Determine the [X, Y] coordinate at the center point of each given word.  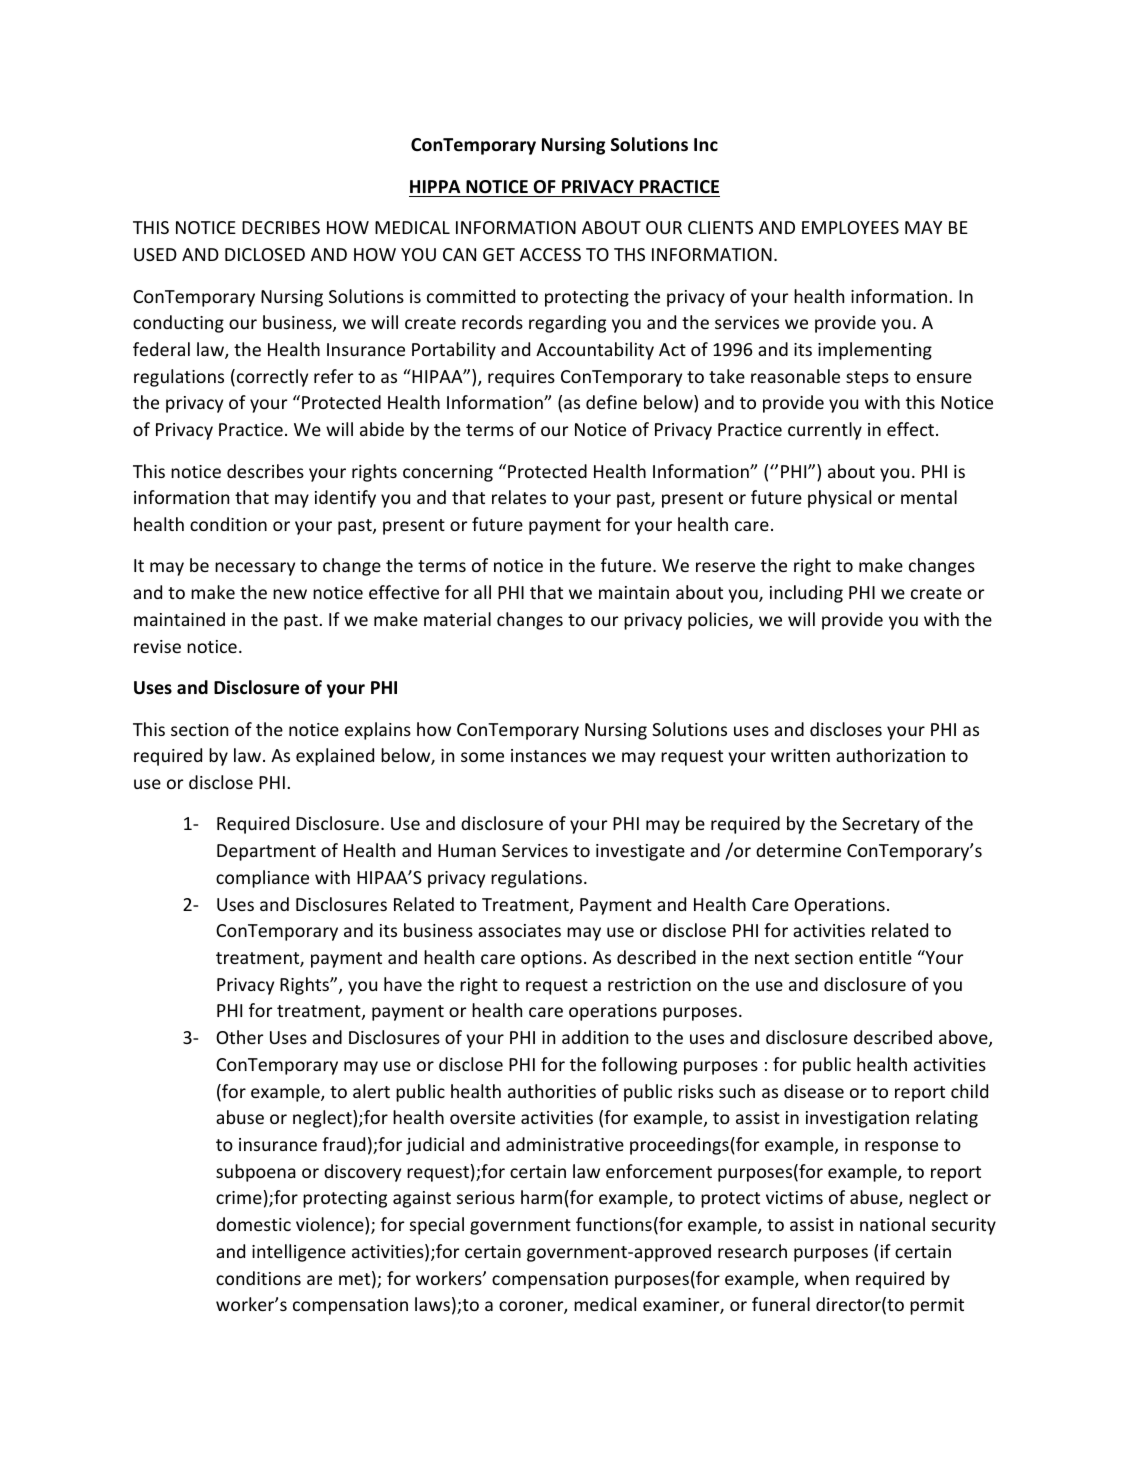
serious [486, 1197]
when [826, 1278]
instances [548, 755]
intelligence [299, 1253]
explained [335, 757]
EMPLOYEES [850, 227]
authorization [890, 755]
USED [155, 254]
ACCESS [550, 254]
